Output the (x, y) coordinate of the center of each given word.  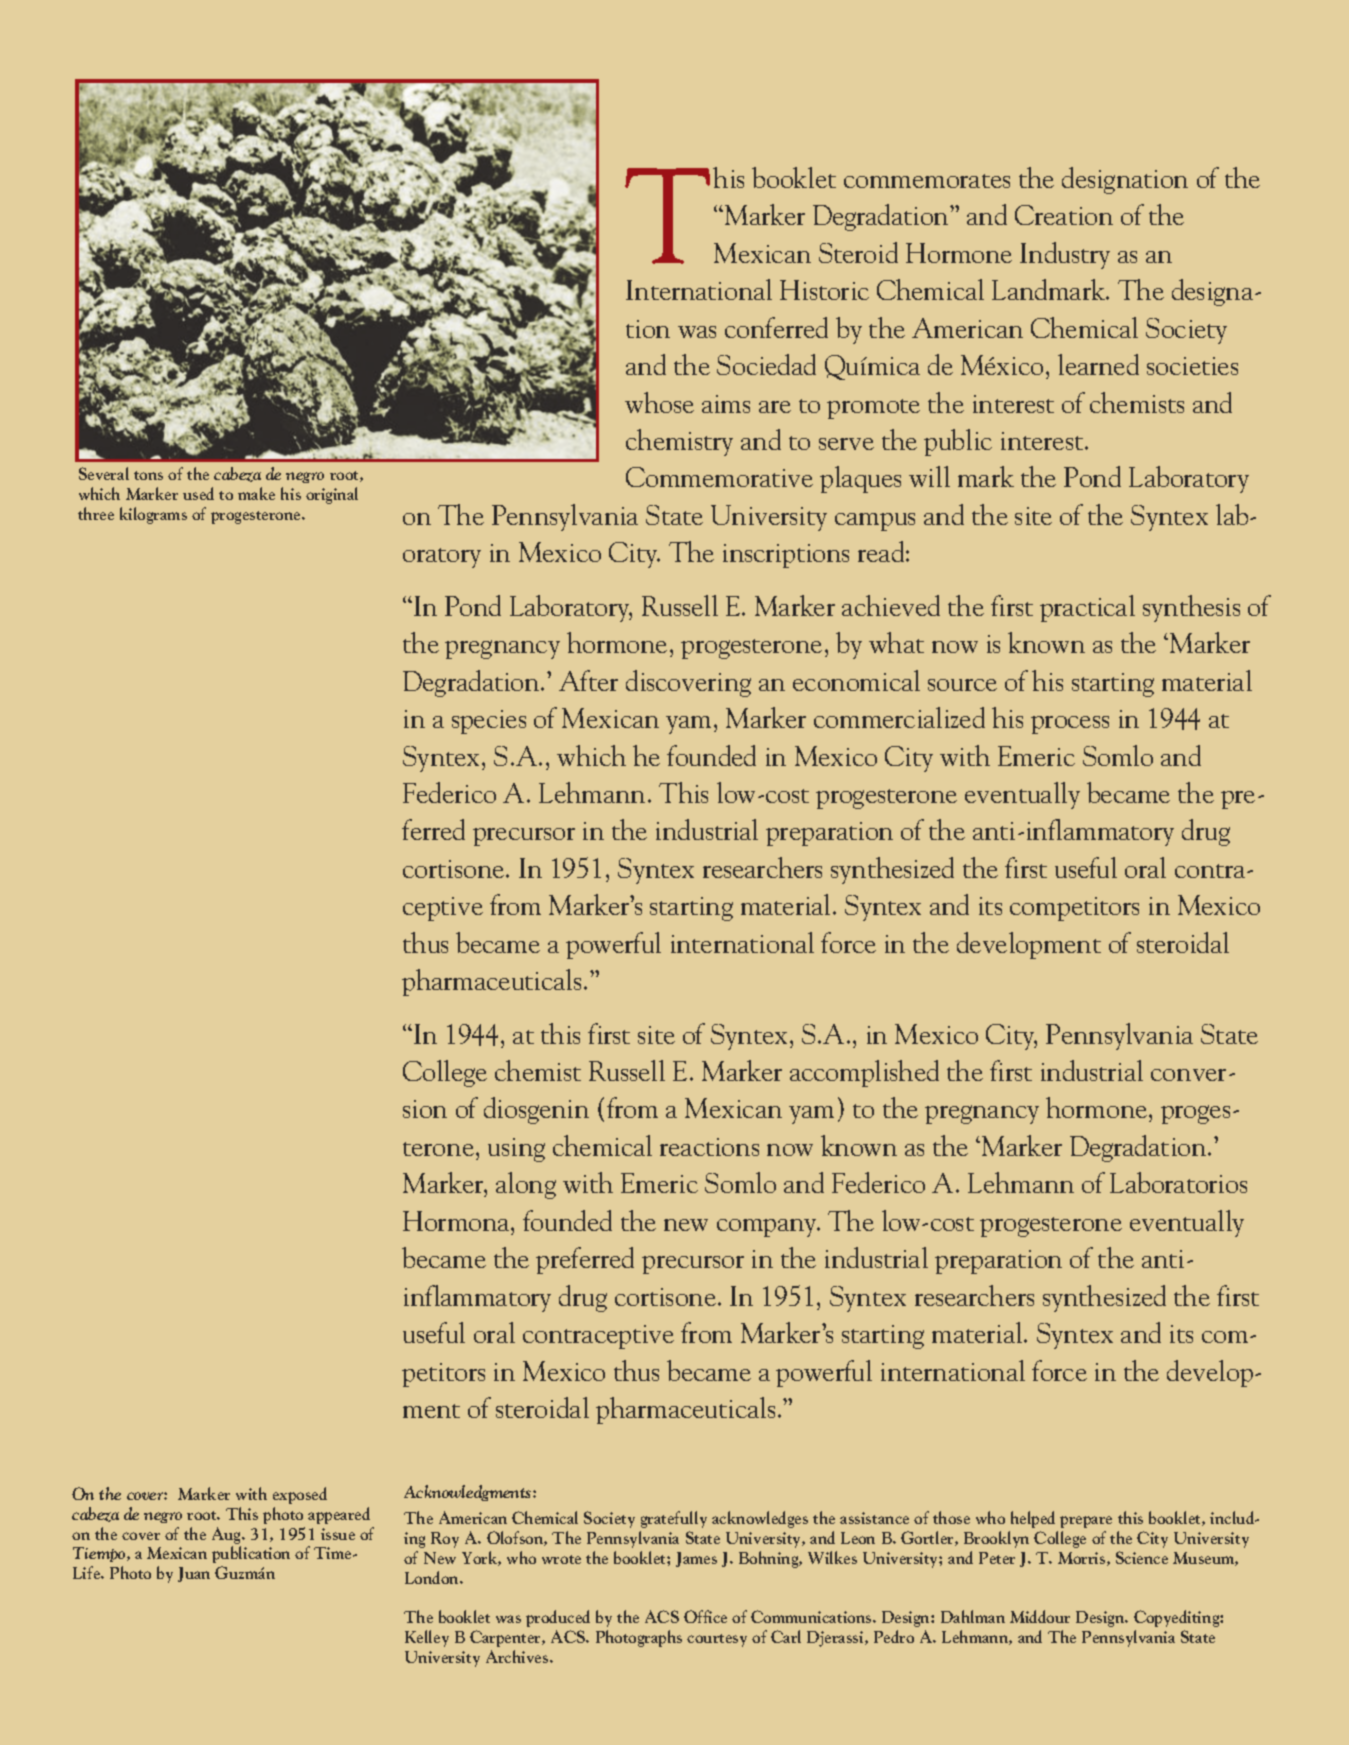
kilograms (153, 515)
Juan (194, 1574)
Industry (1065, 255)
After (588, 680)
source (962, 685)
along (526, 1185)
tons (148, 475)
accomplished (864, 1073)
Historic (824, 290)
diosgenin (536, 1110)
